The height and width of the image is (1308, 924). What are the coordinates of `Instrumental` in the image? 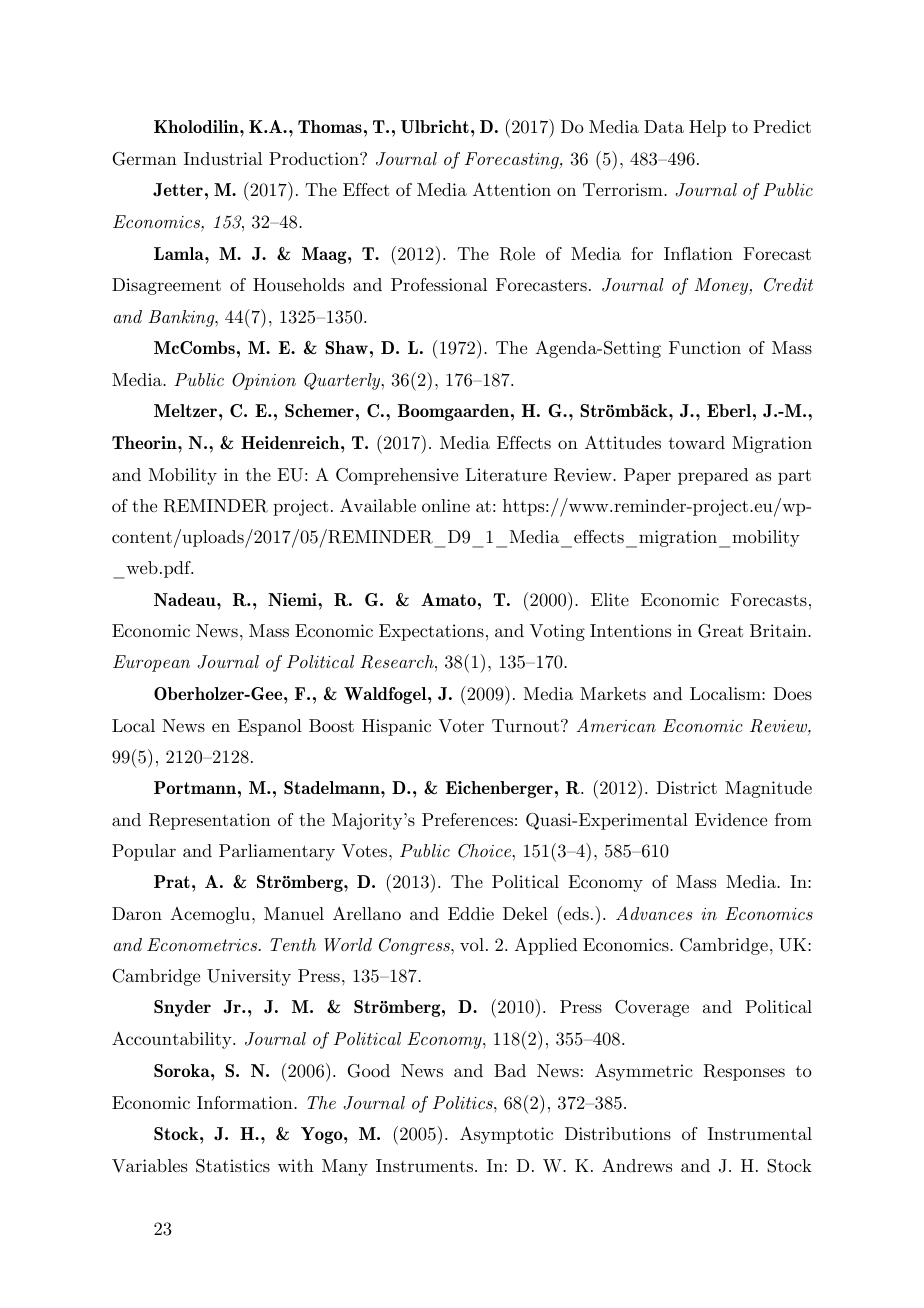 It's located at (760, 1133).
